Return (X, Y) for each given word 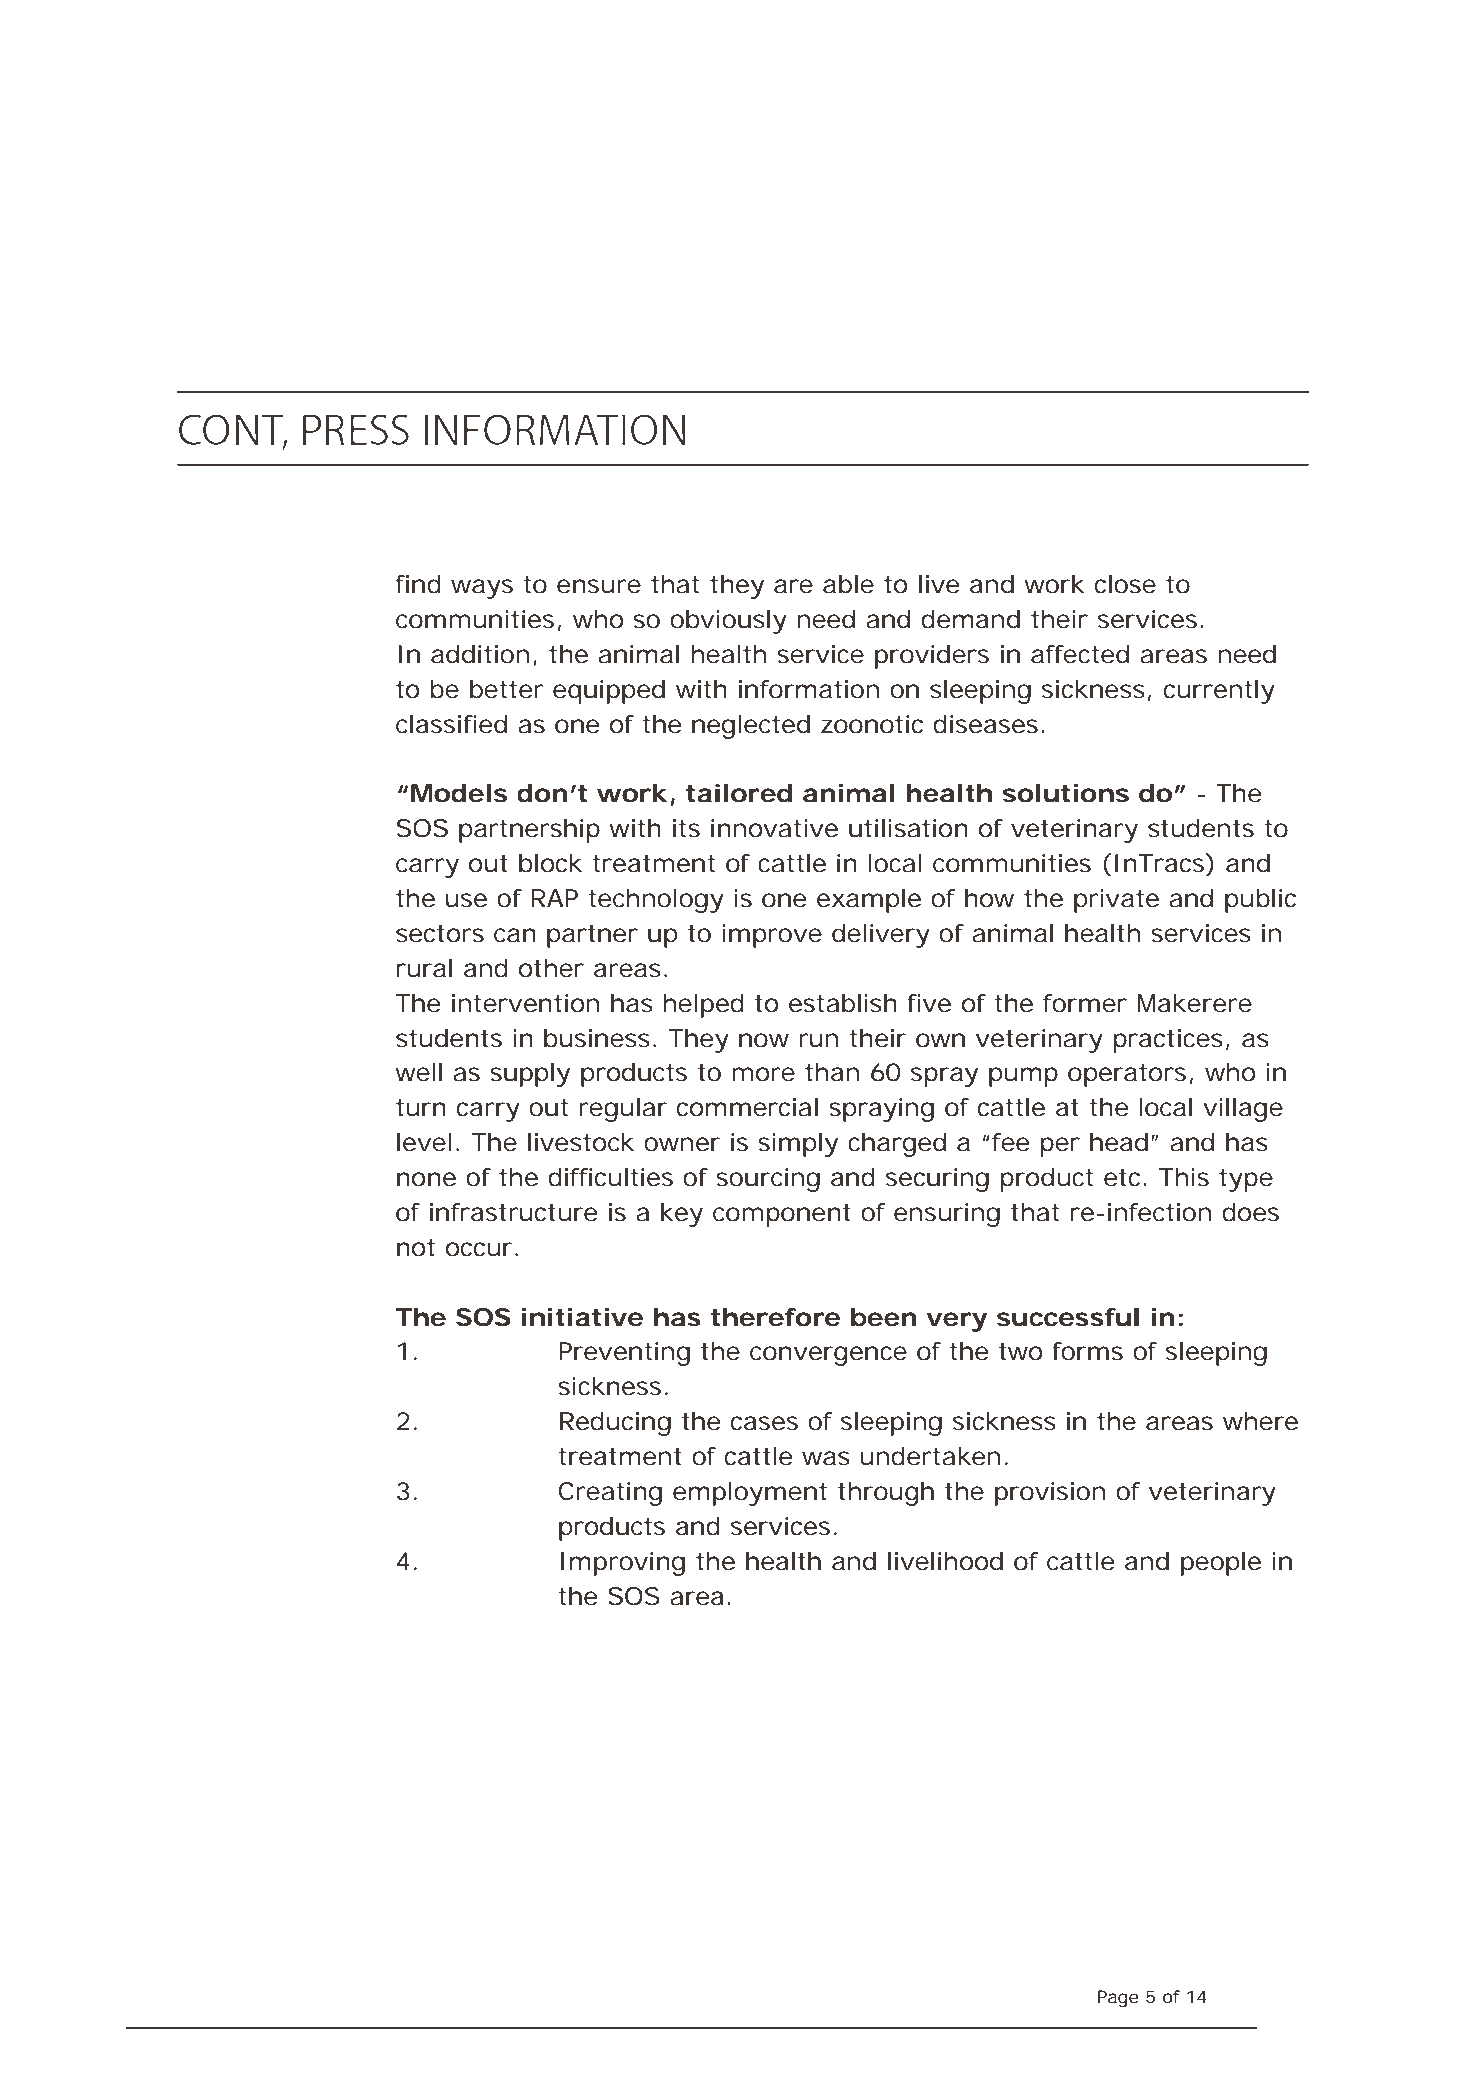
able (848, 584)
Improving (623, 1564)
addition (480, 654)
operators (1127, 1075)
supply (530, 1075)
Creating (610, 1494)
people (1221, 1564)
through (886, 1494)
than (832, 1072)
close (1125, 584)
